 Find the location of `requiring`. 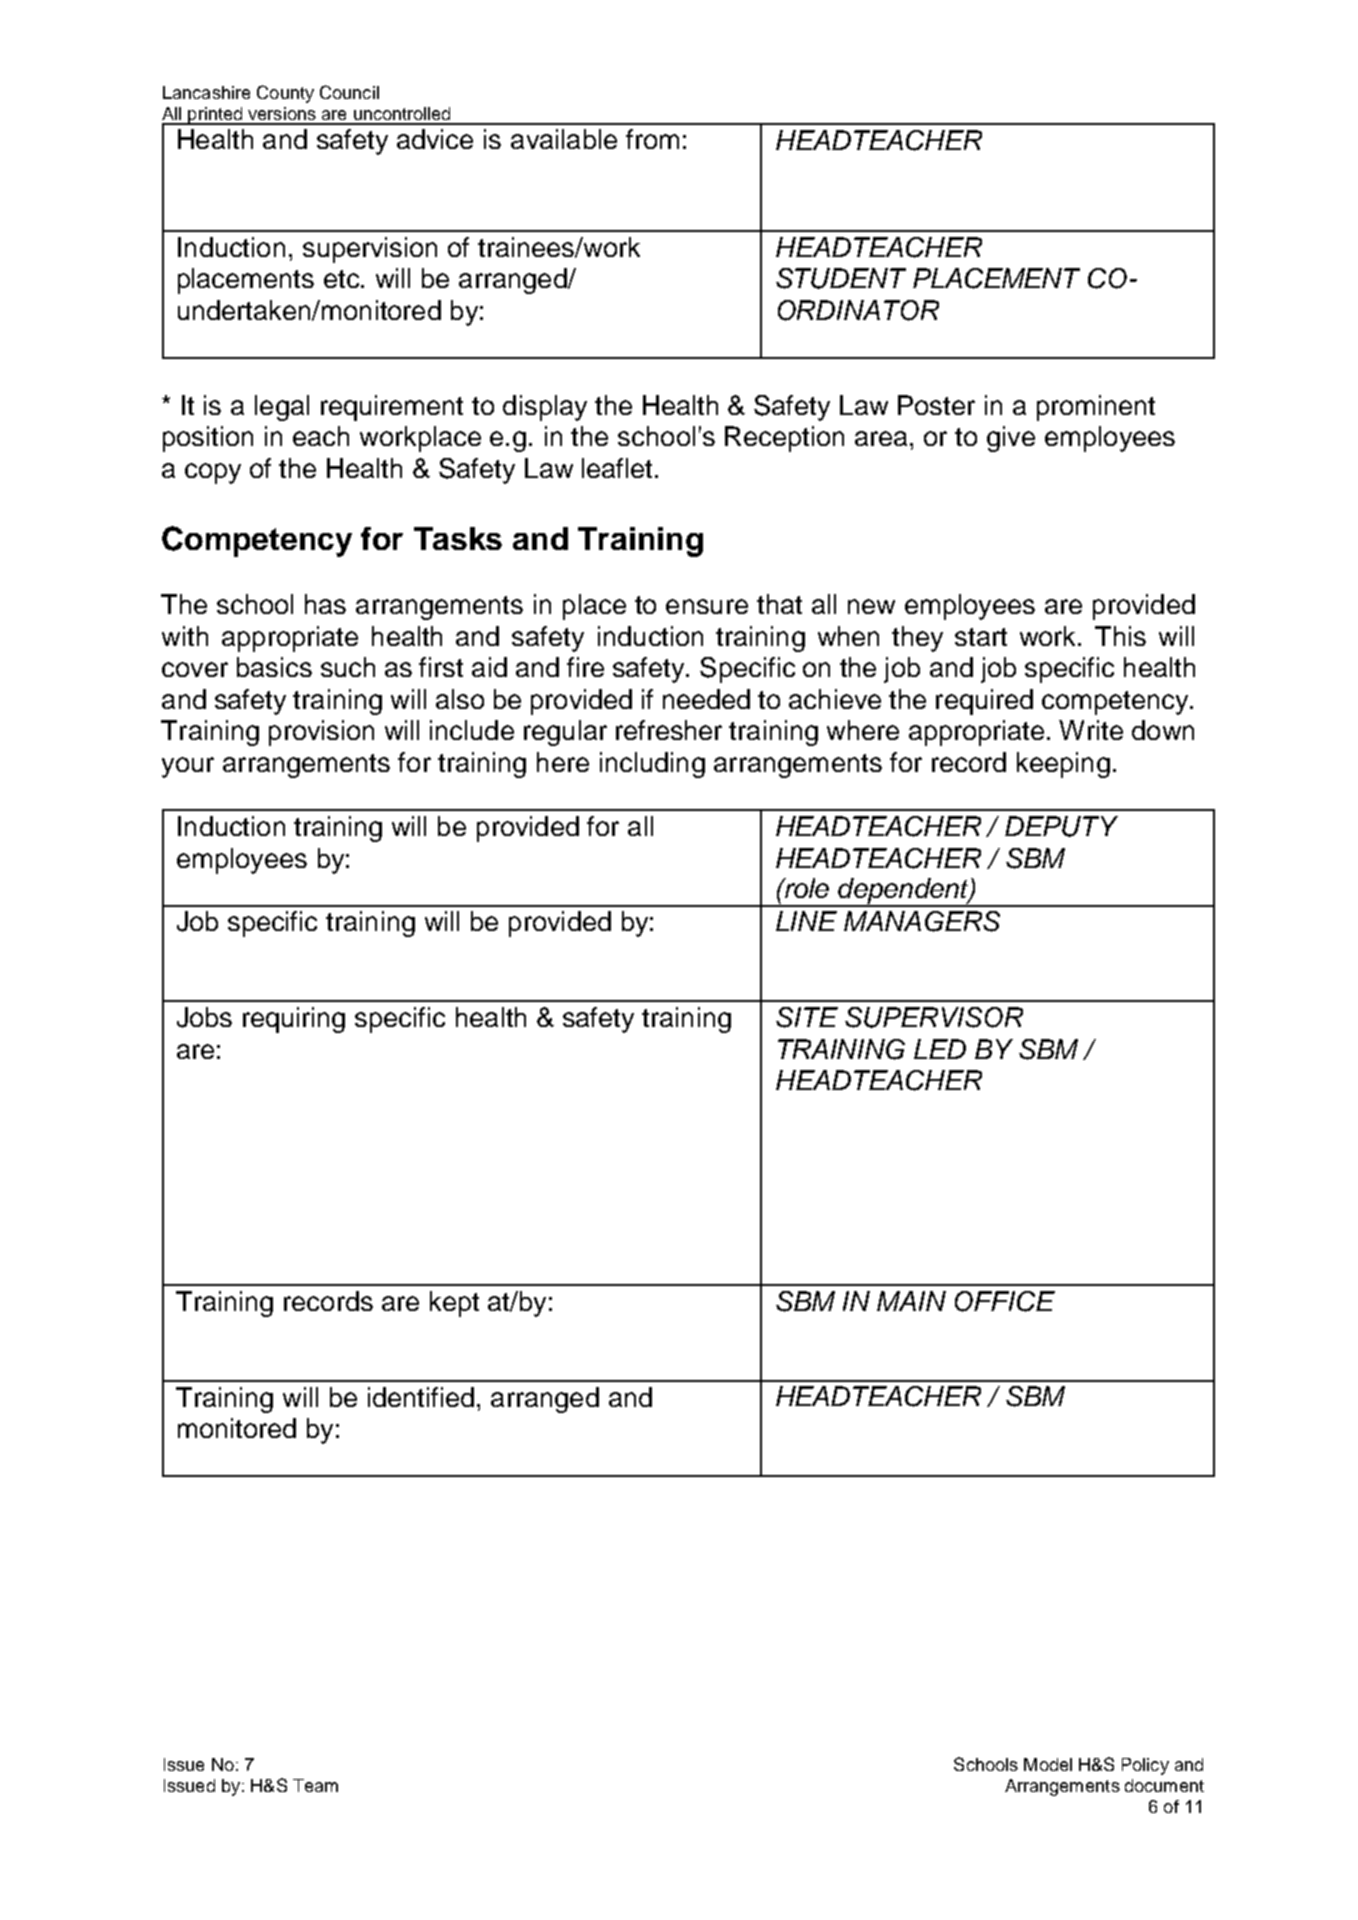

requiring is located at coordinates (294, 1020).
